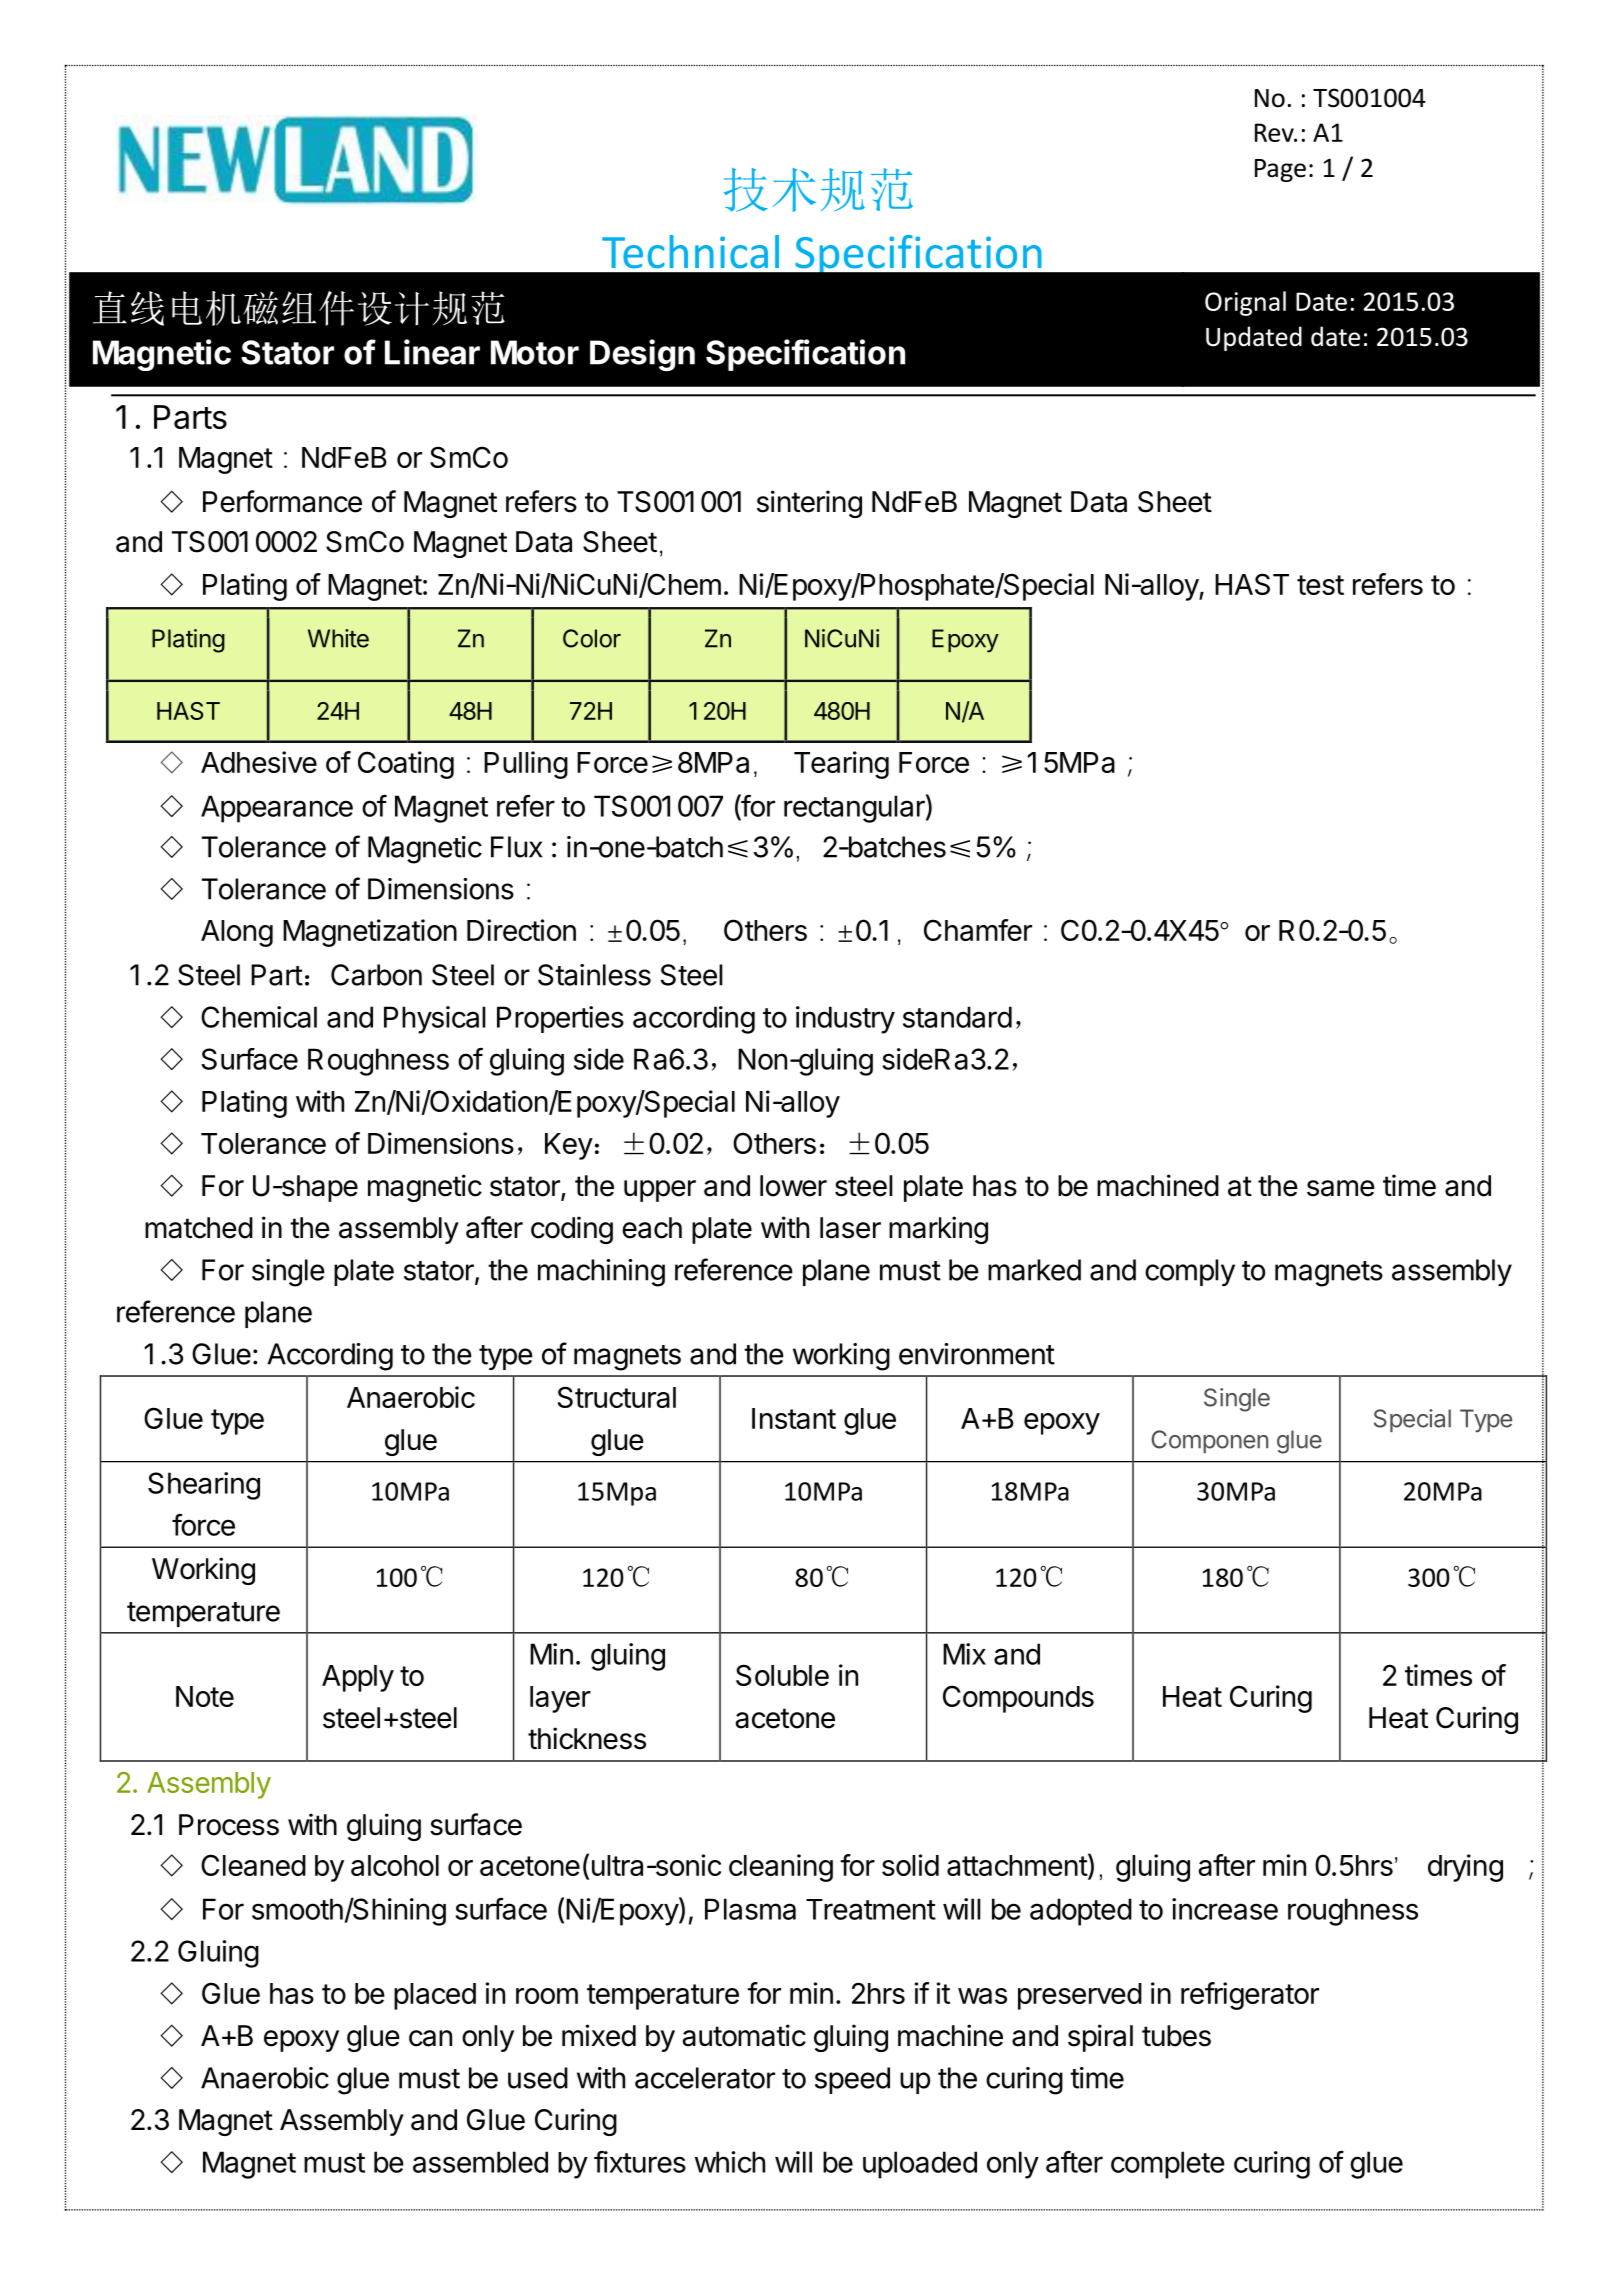  What do you see at coordinates (432, 352) in the page?
I see `Linear` at bounding box center [432, 352].
